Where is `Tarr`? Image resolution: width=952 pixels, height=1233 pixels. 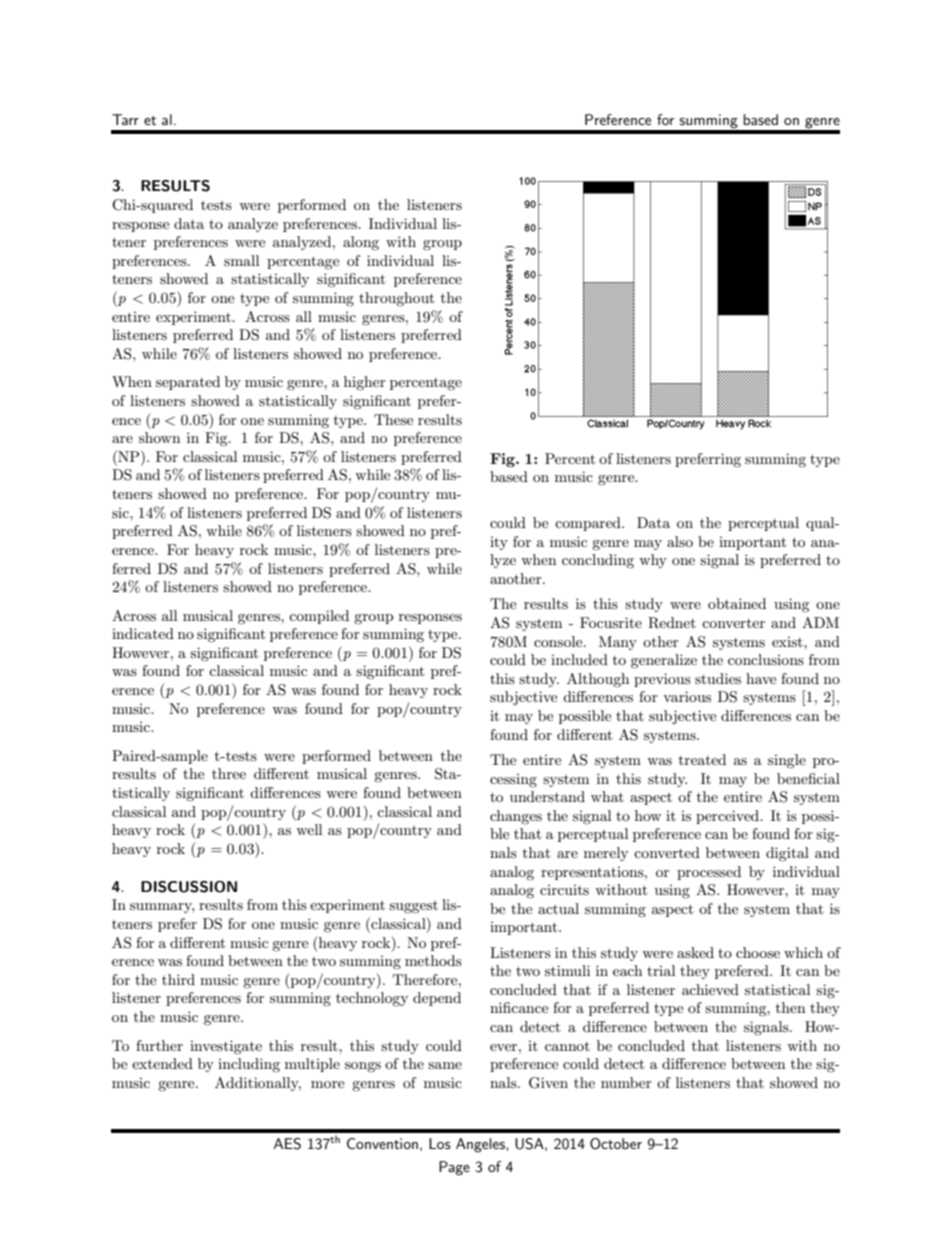 Tarr is located at coordinates (125, 119).
